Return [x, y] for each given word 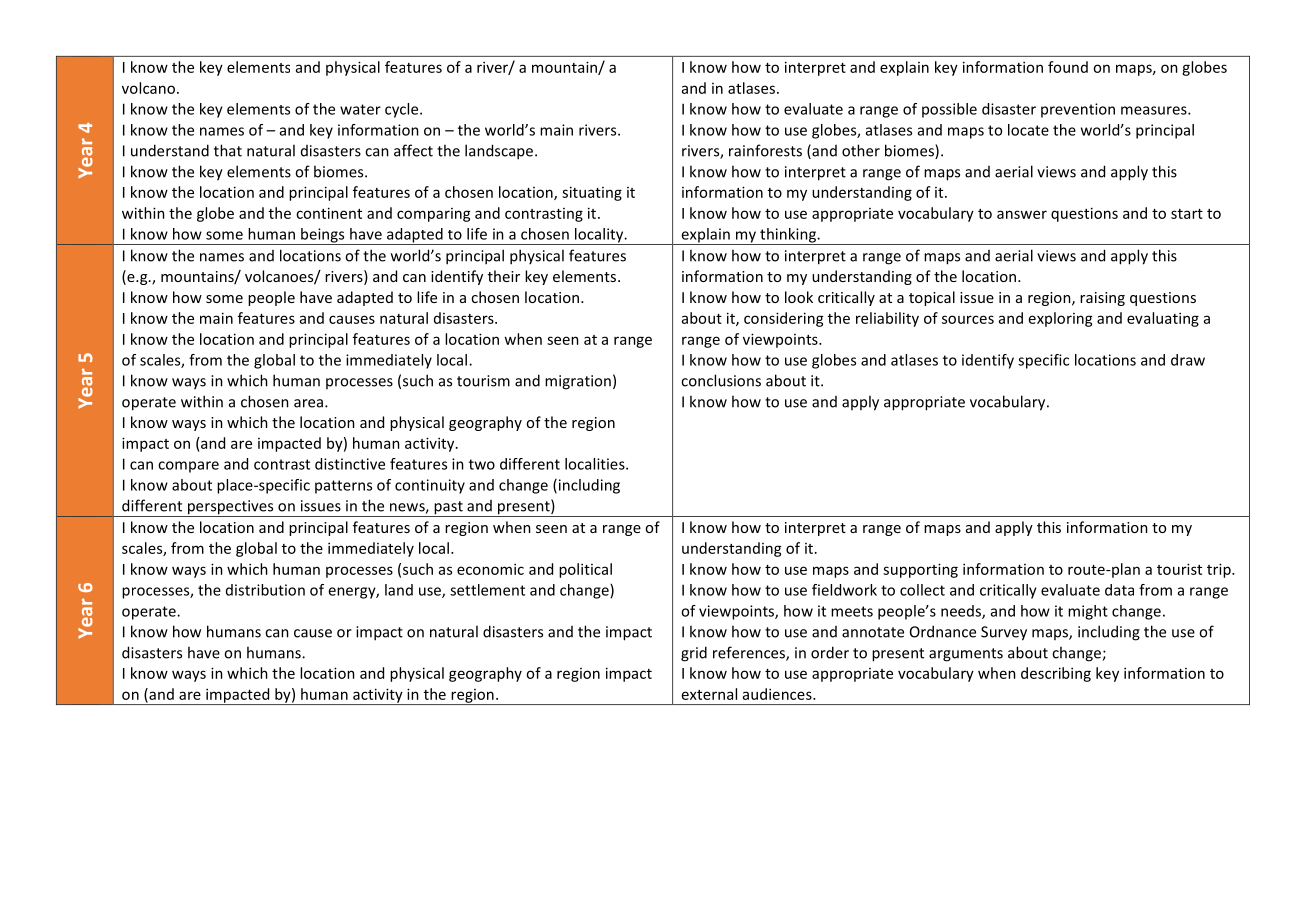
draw [1188, 360]
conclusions [721, 380]
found [1068, 67]
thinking [788, 236]
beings [323, 236]
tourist [1179, 569]
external [709, 694]
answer [1022, 214]
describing [1056, 674]
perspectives [230, 508]
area [308, 403]
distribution [265, 590]
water [360, 109]
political [585, 570]
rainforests [765, 150]
